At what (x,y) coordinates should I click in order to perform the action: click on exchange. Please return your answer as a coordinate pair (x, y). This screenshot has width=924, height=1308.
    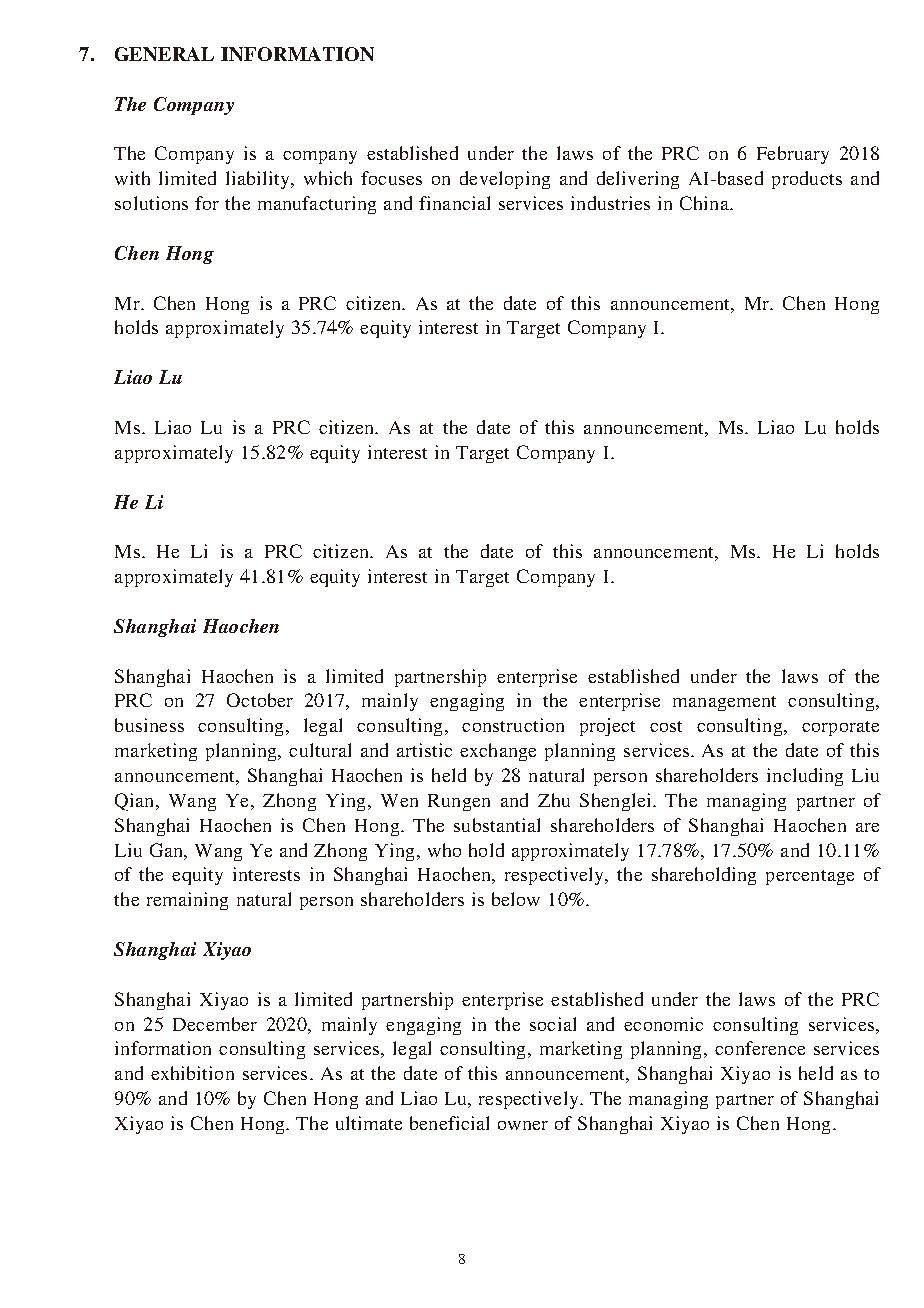
    Looking at the image, I should click on (498, 752).
